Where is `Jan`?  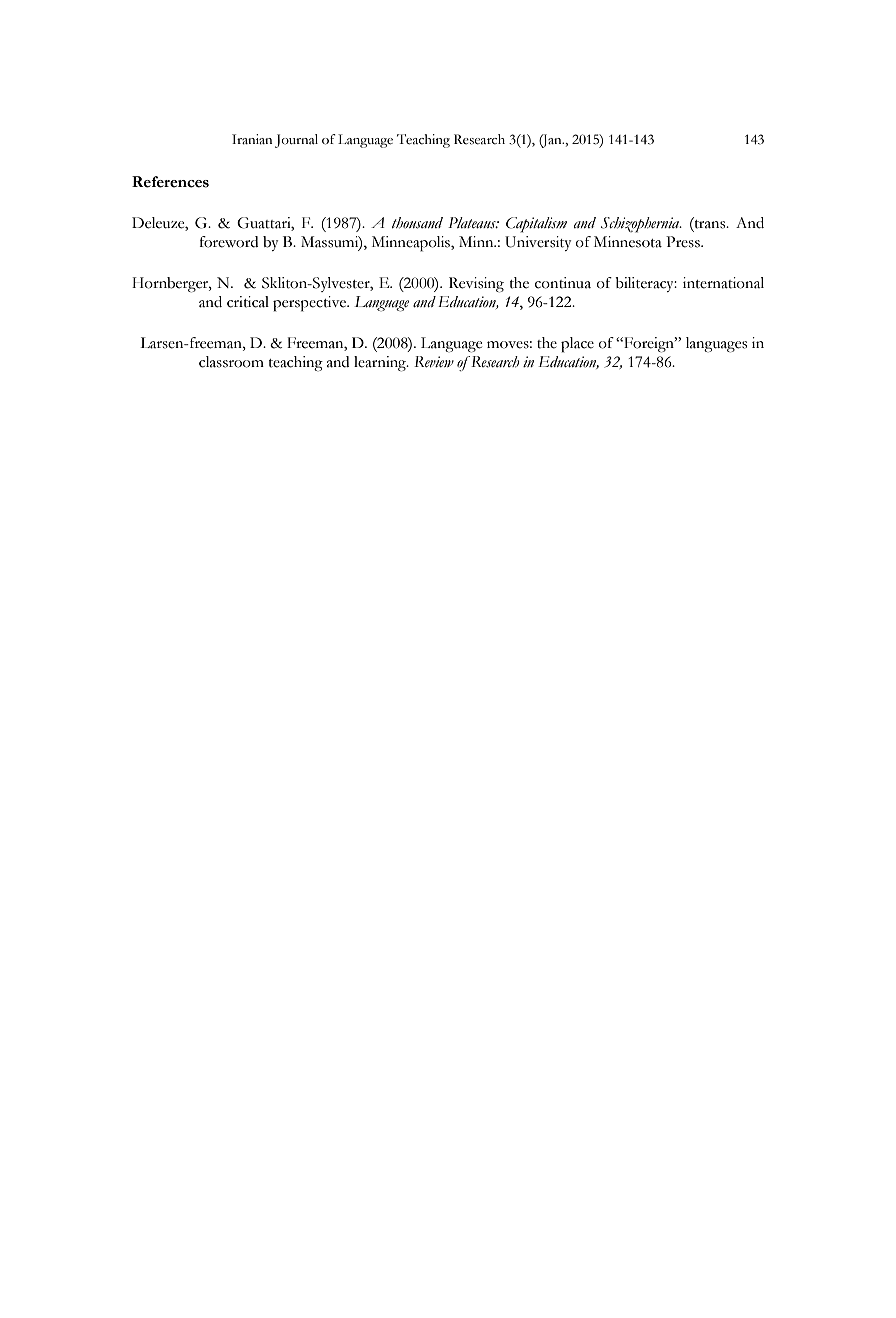
Jan is located at coordinates (551, 141).
